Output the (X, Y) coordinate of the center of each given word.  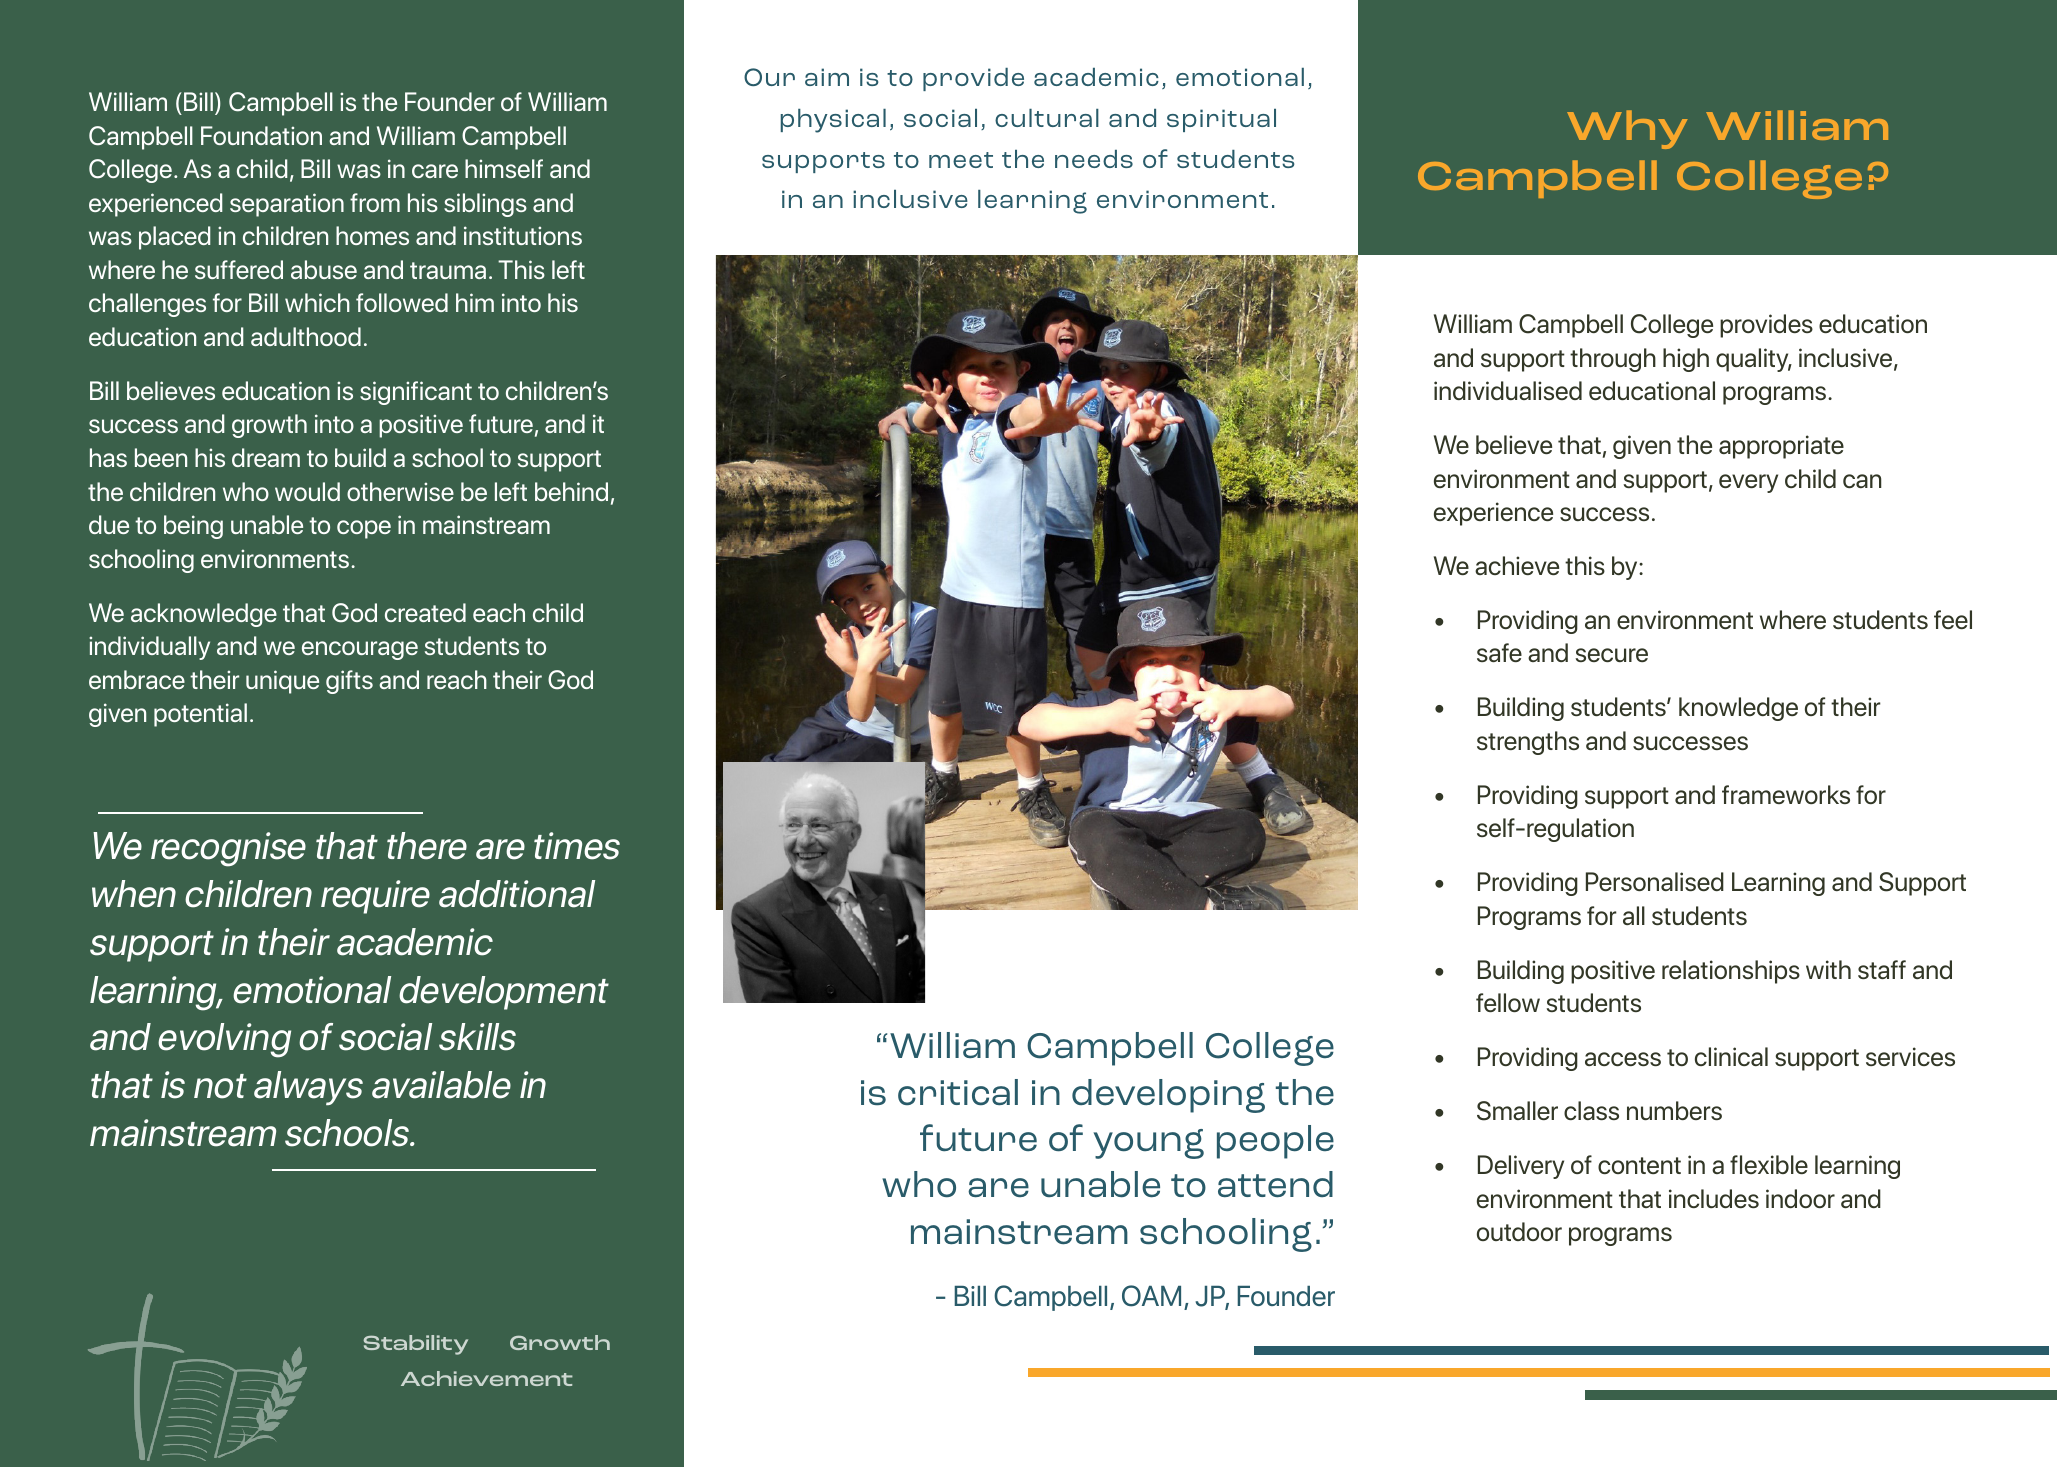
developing (1168, 1096)
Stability (416, 1345)
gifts (349, 682)
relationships (1731, 972)
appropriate (1781, 447)
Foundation (261, 135)
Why (1627, 129)
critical (958, 1092)
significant (416, 393)
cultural (1047, 118)
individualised (1508, 390)
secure (1612, 655)
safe (1499, 652)
